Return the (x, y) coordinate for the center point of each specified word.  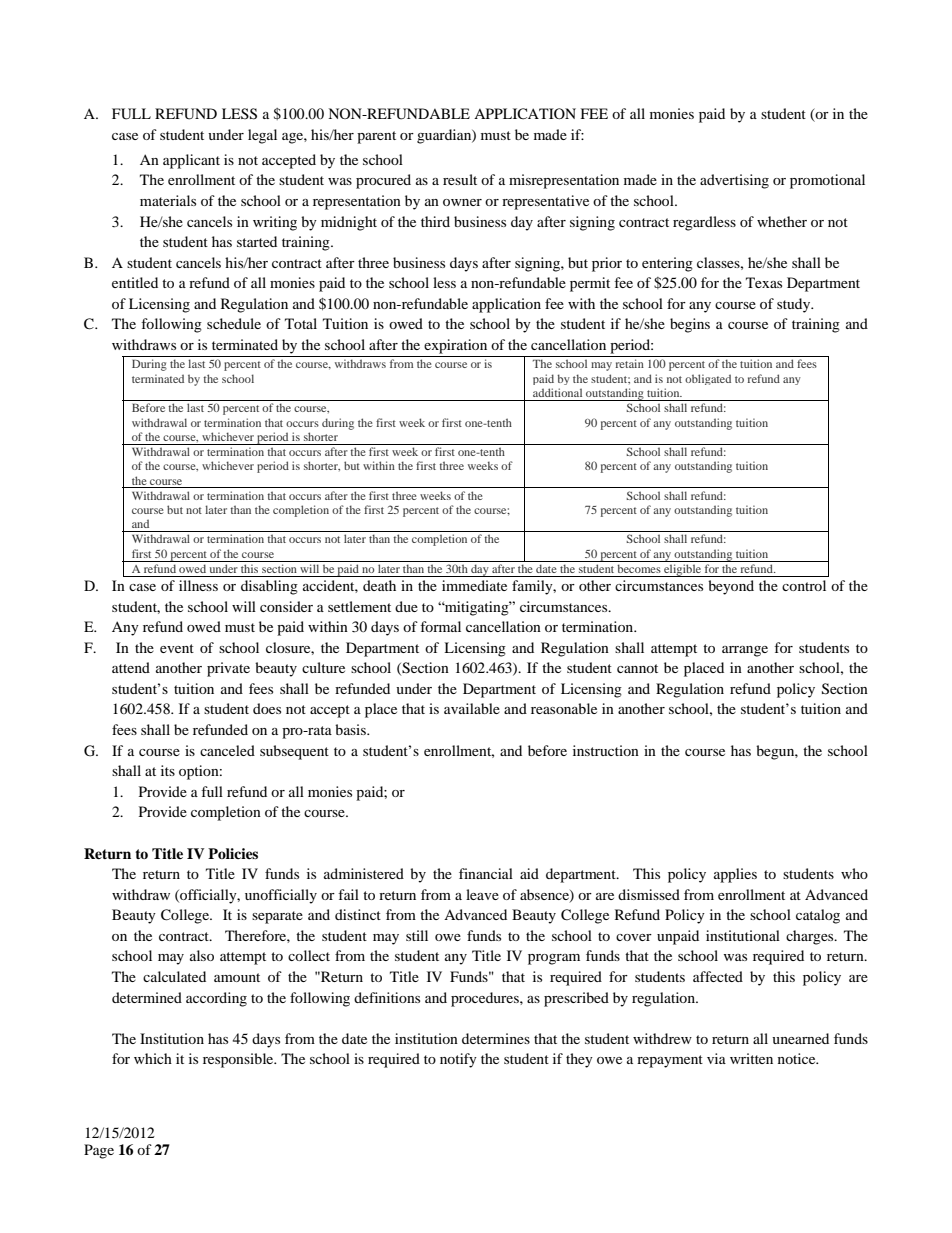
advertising (734, 181)
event (177, 648)
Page (99, 1151)
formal (440, 626)
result (460, 179)
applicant (191, 161)
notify (458, 1060)
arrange (745, 651)
